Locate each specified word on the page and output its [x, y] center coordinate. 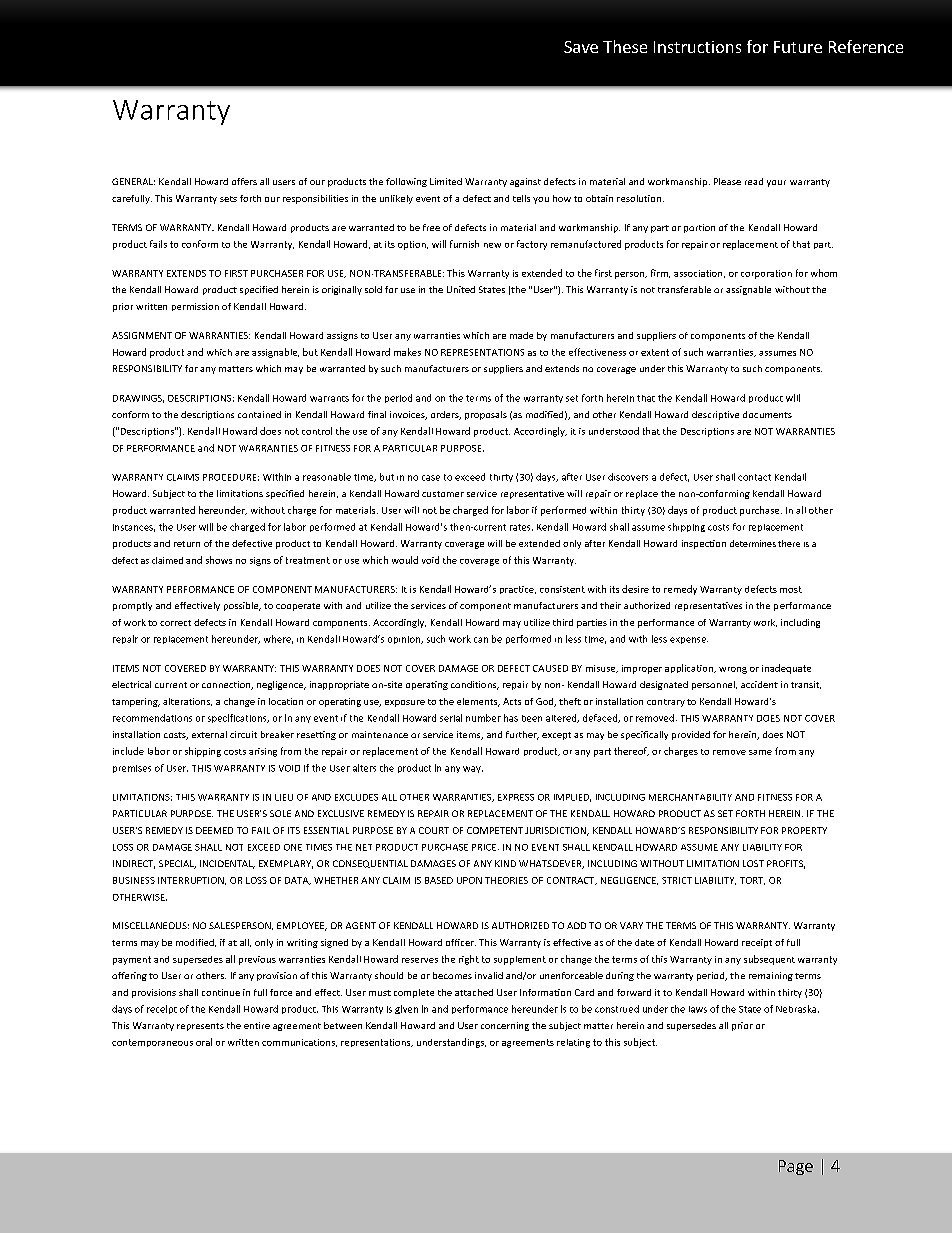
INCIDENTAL [227, 864]
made [521, 335]
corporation [766, 274]
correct [175, 623]
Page [796, 1167]
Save [581, 47]
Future [798, 47]
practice [518, 590]
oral [204, 1042]
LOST [753, 863]
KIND [505, 863]
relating [573, 1043]
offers [244, 181]
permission [195, 307]
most [791, 589]
